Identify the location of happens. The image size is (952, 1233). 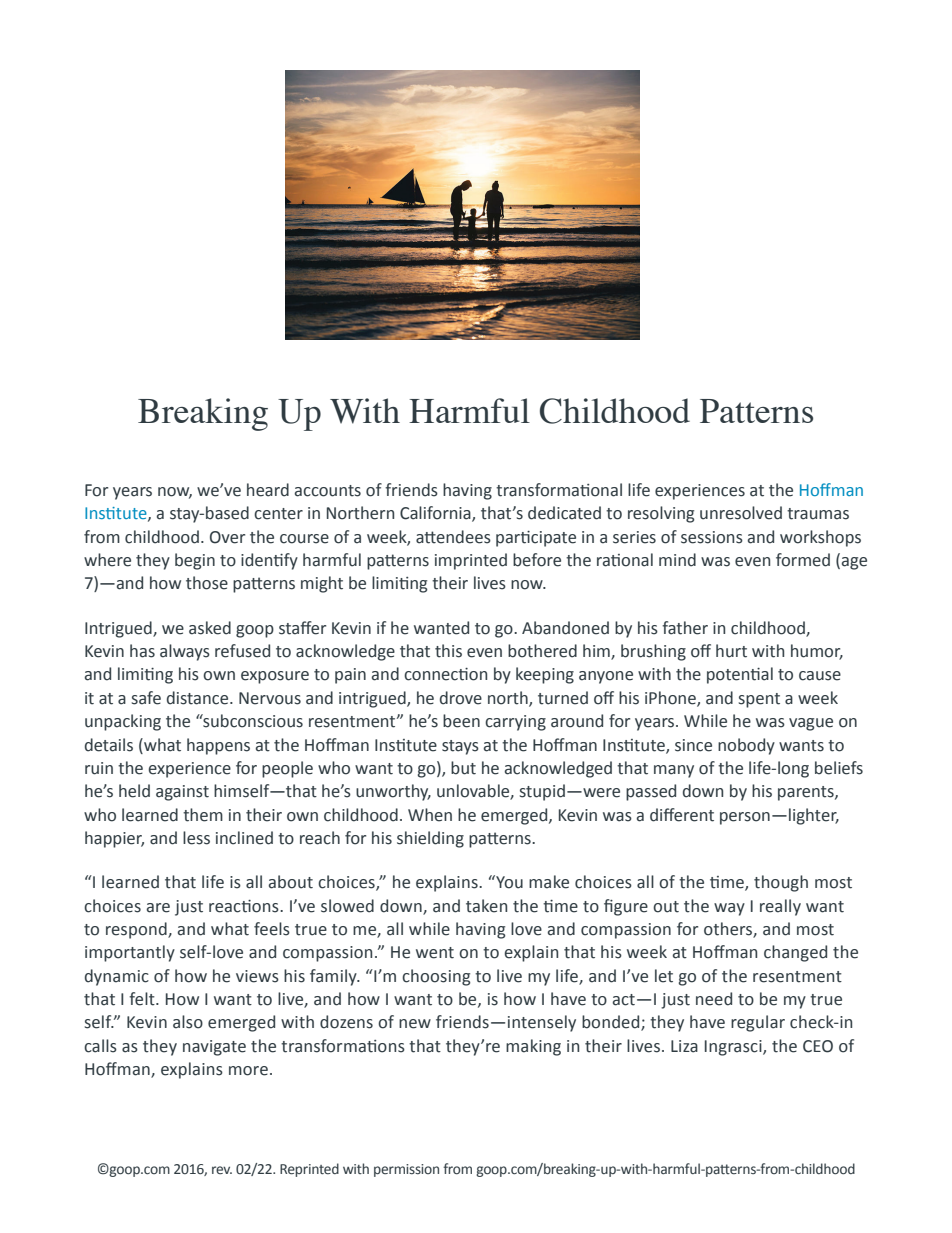
(218, 746).
